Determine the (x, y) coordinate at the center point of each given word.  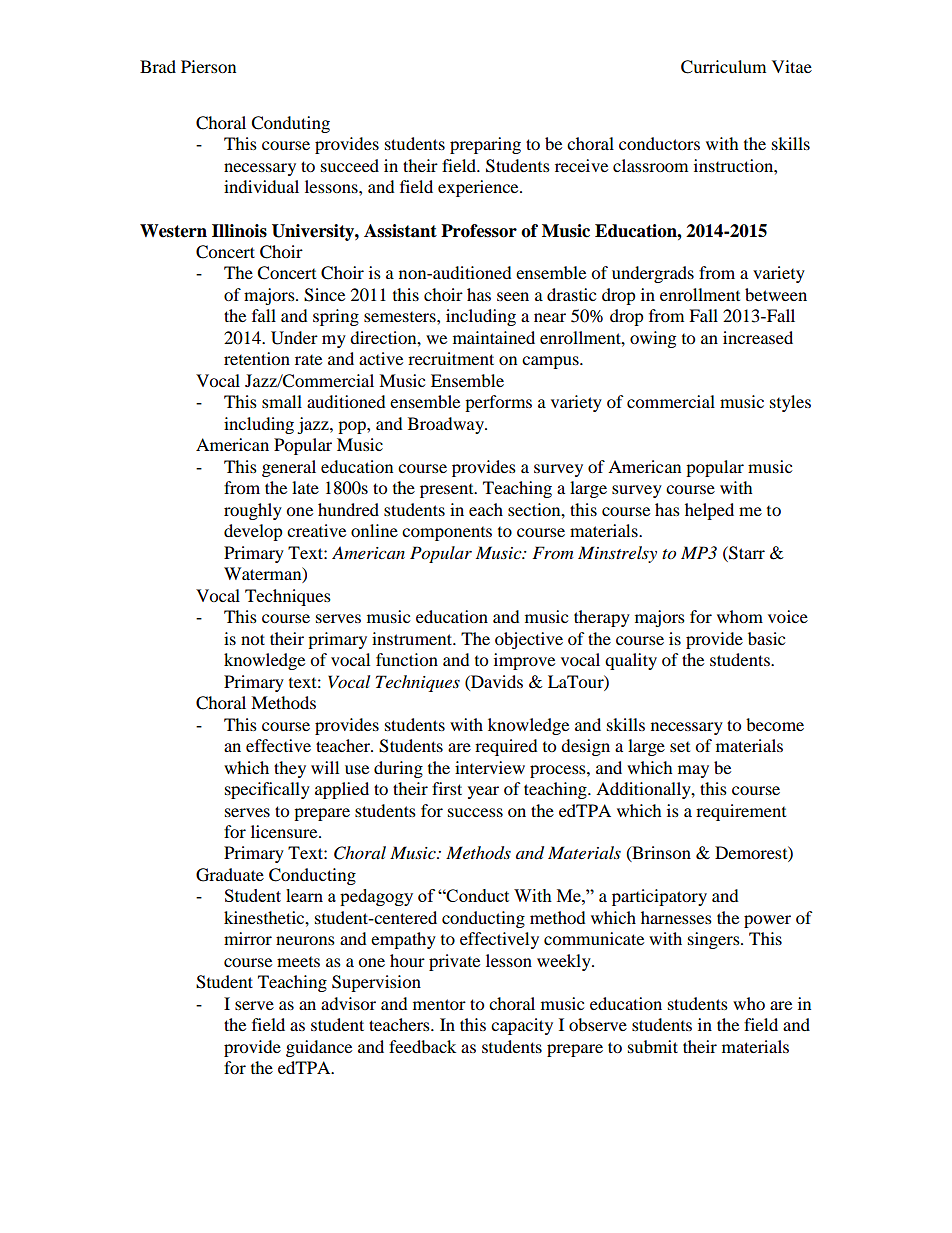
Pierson (208, 66)
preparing (485, 145)
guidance (319, 1048)
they (290, 769)
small (282, 401)
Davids (496, 681)
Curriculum (723, 67)
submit (653, 1046)
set (680, 747)
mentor (439, 1004)
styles (790, 403)
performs (498, 403)
